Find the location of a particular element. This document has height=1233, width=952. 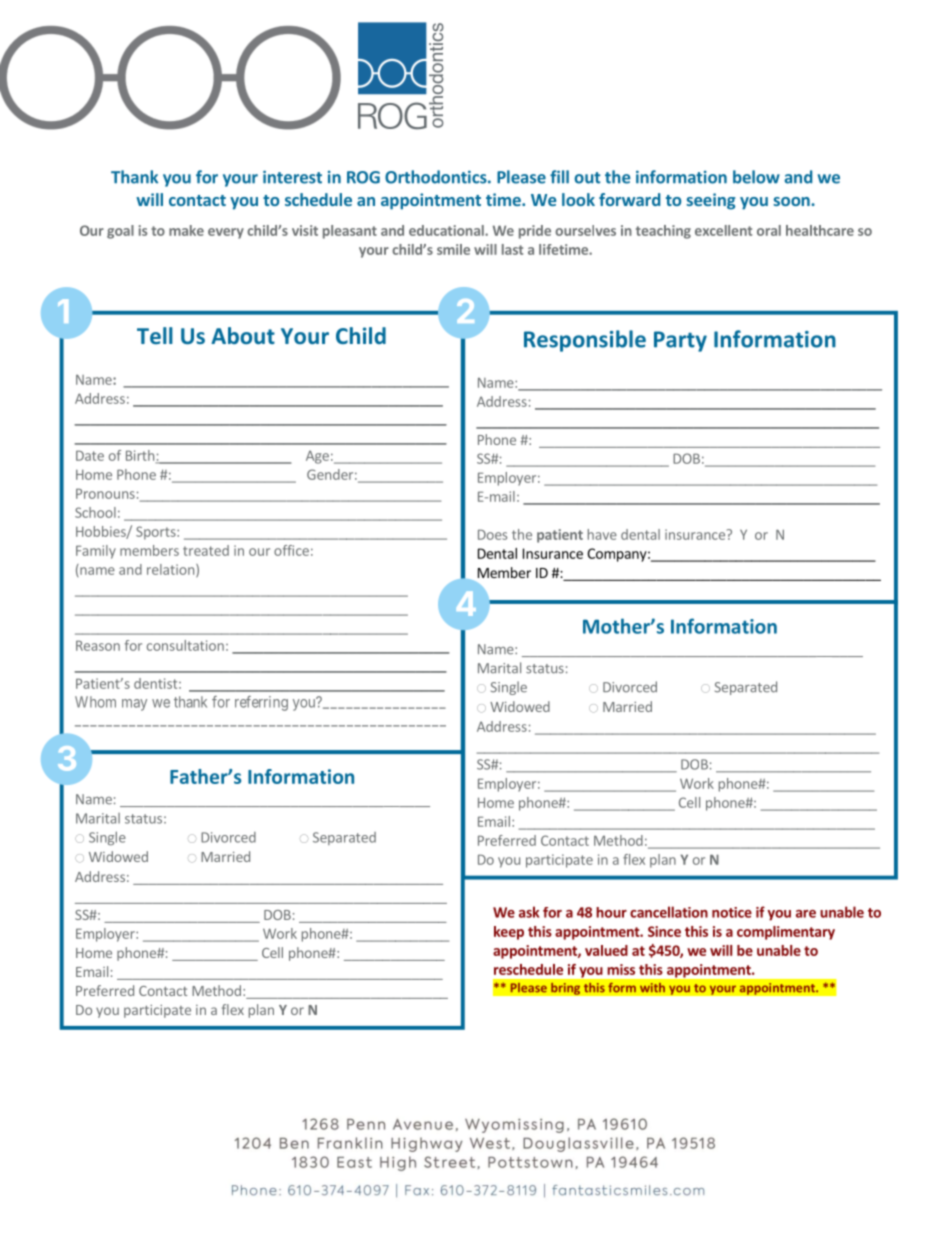

ask is located at coordinates (529, 912).
